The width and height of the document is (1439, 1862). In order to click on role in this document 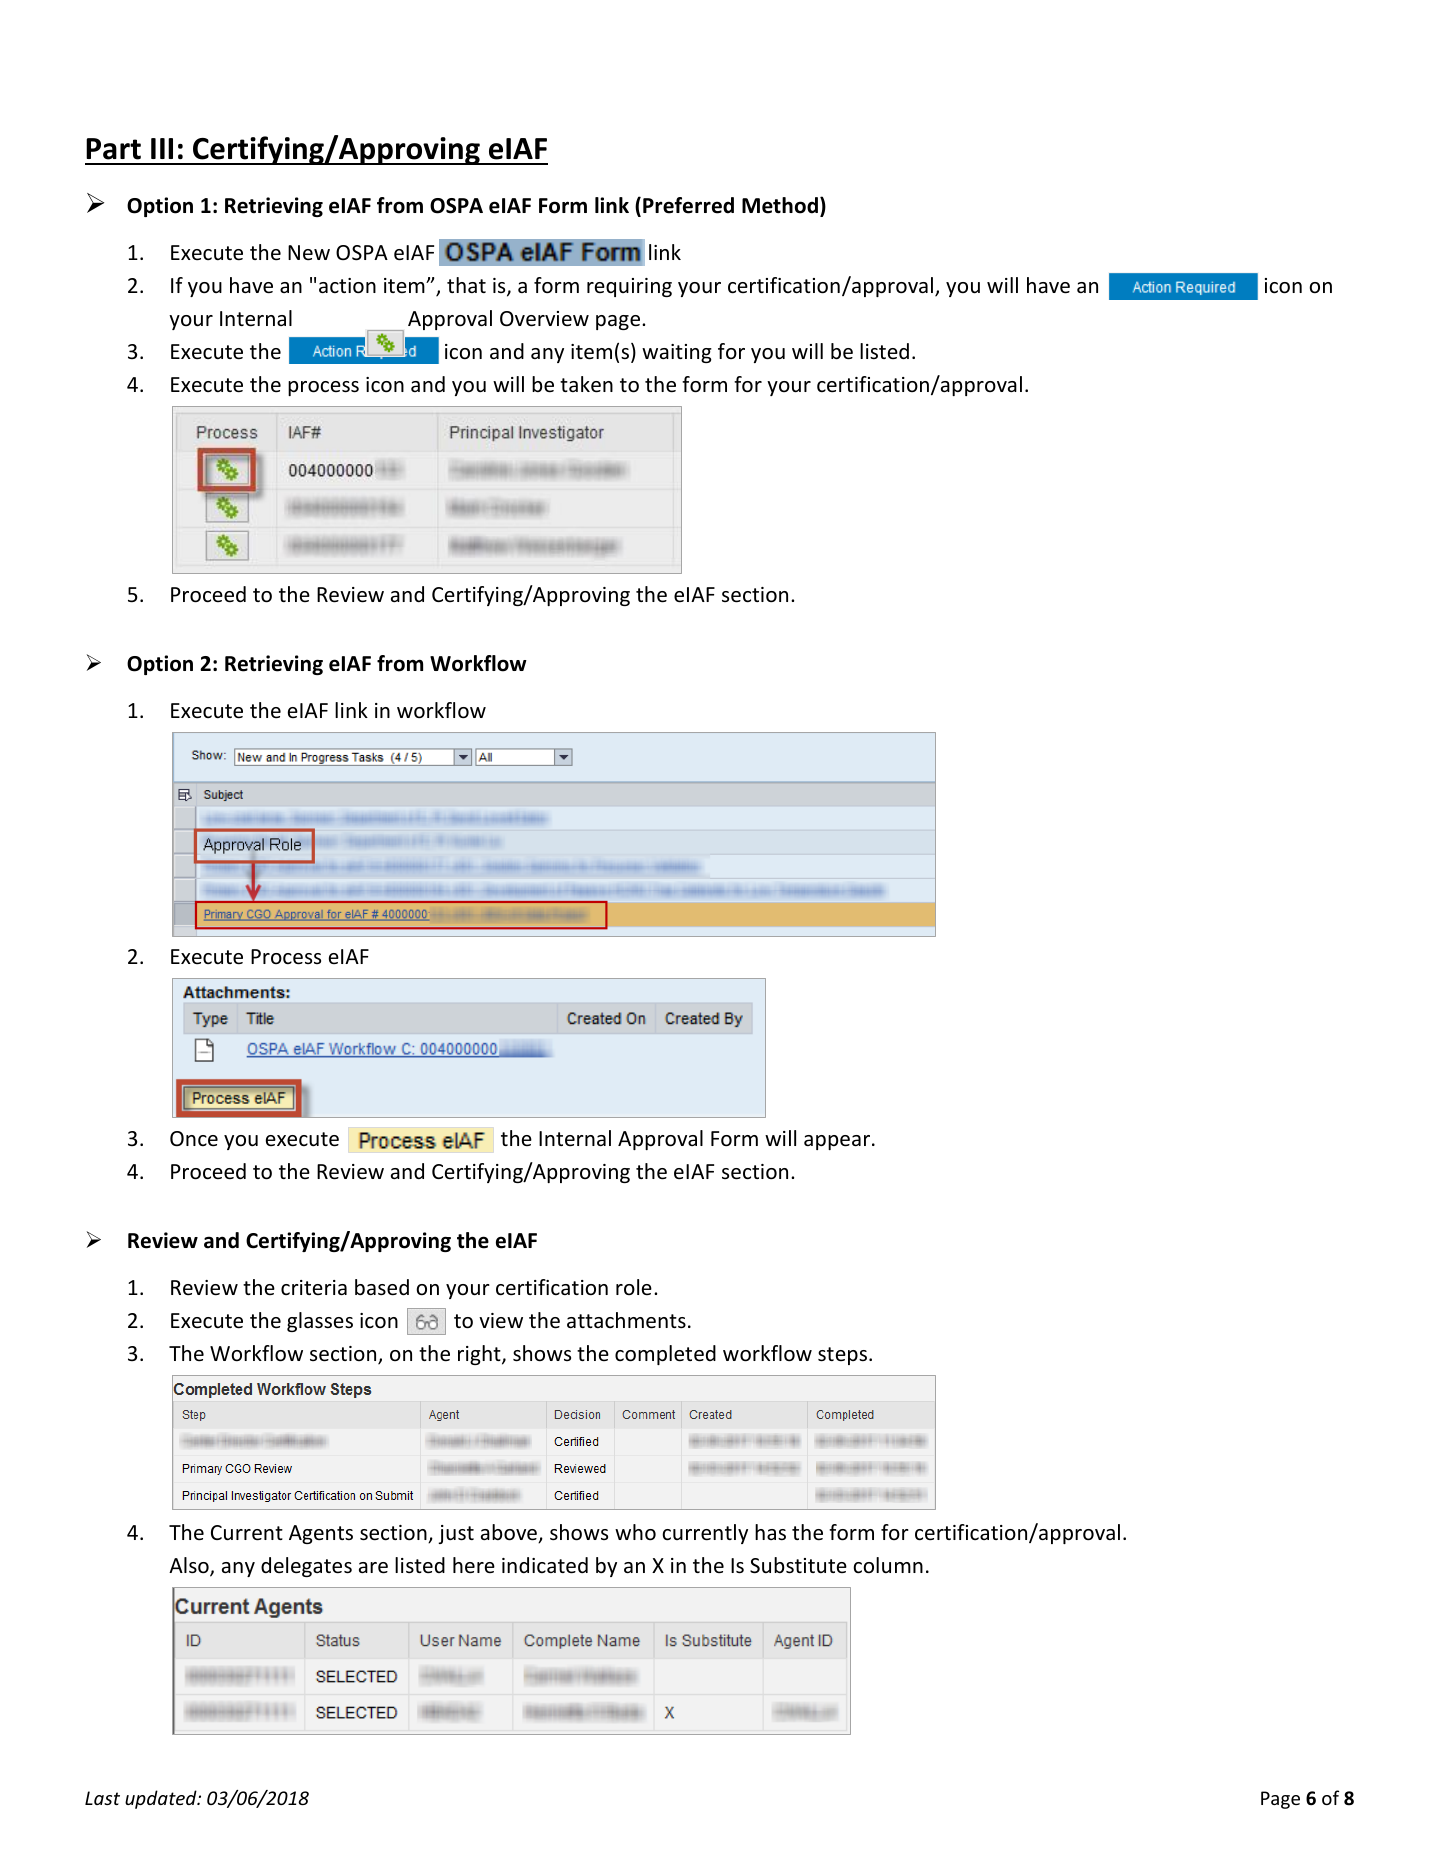, I will do `click(634, 1287)`.
